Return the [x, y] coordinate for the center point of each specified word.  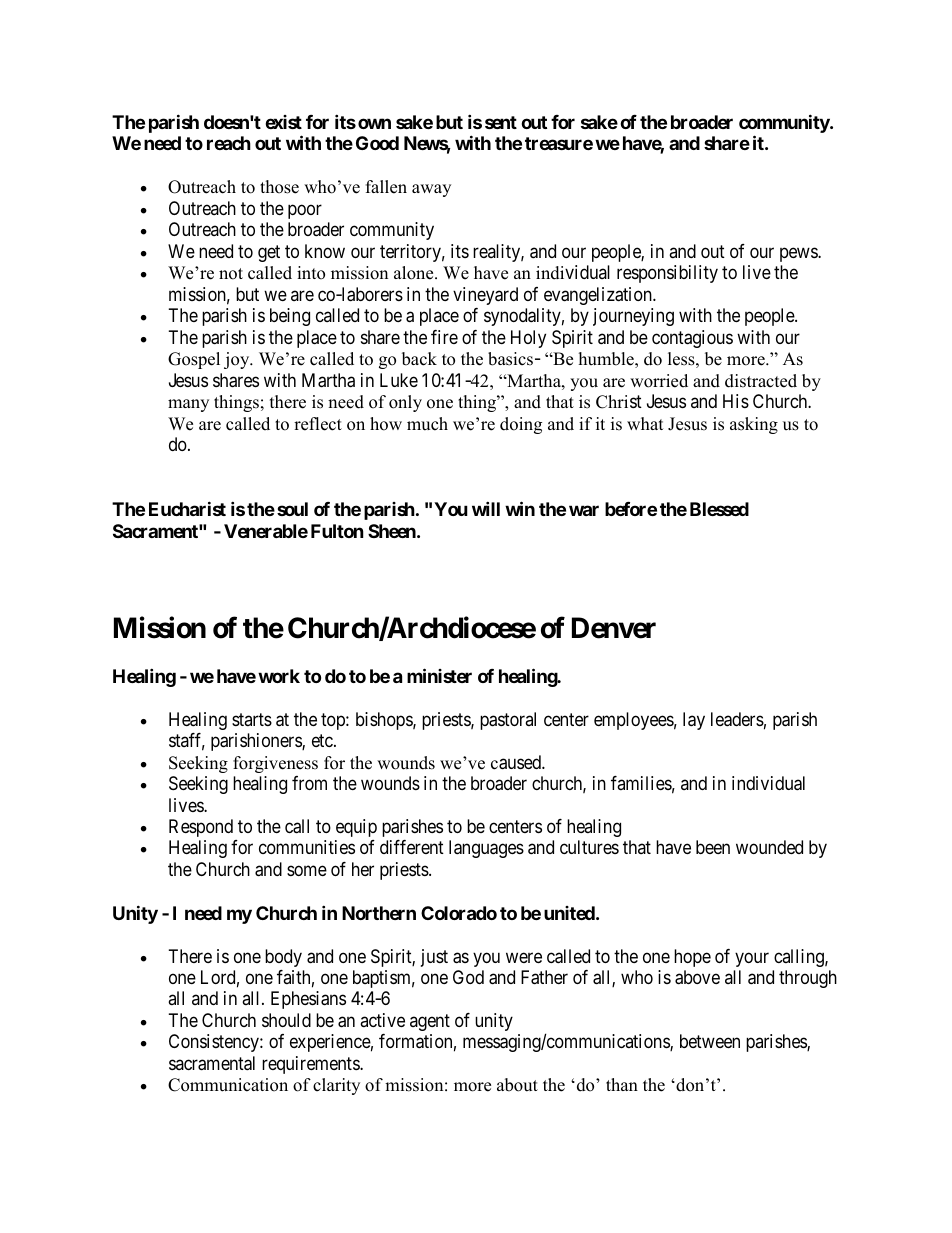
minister [439, 675]
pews [799, 254]
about [517, 1085]
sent [501, 122]
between [710, 1041]
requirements [311, 1065]
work [279, 676]
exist [283, 122]
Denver [614, 628]
